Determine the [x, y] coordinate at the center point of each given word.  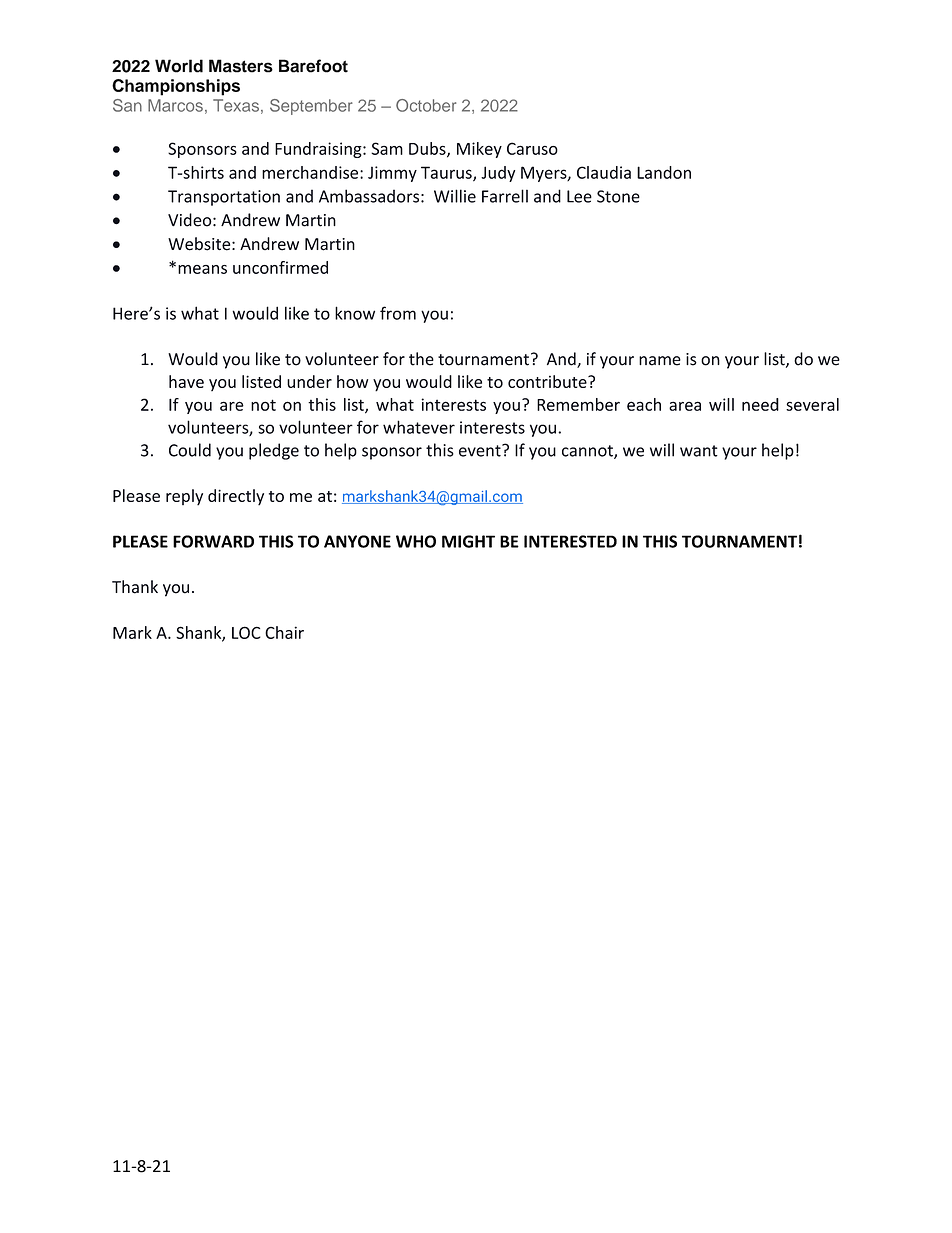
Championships [176, 87]
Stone [618, 196]
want [699, 451]
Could [190, 450]
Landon [664, 172]
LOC [246, 632]
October [426, 105]
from [398, 313]
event [481, 450]
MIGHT [468, 541]
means [202, 269]
